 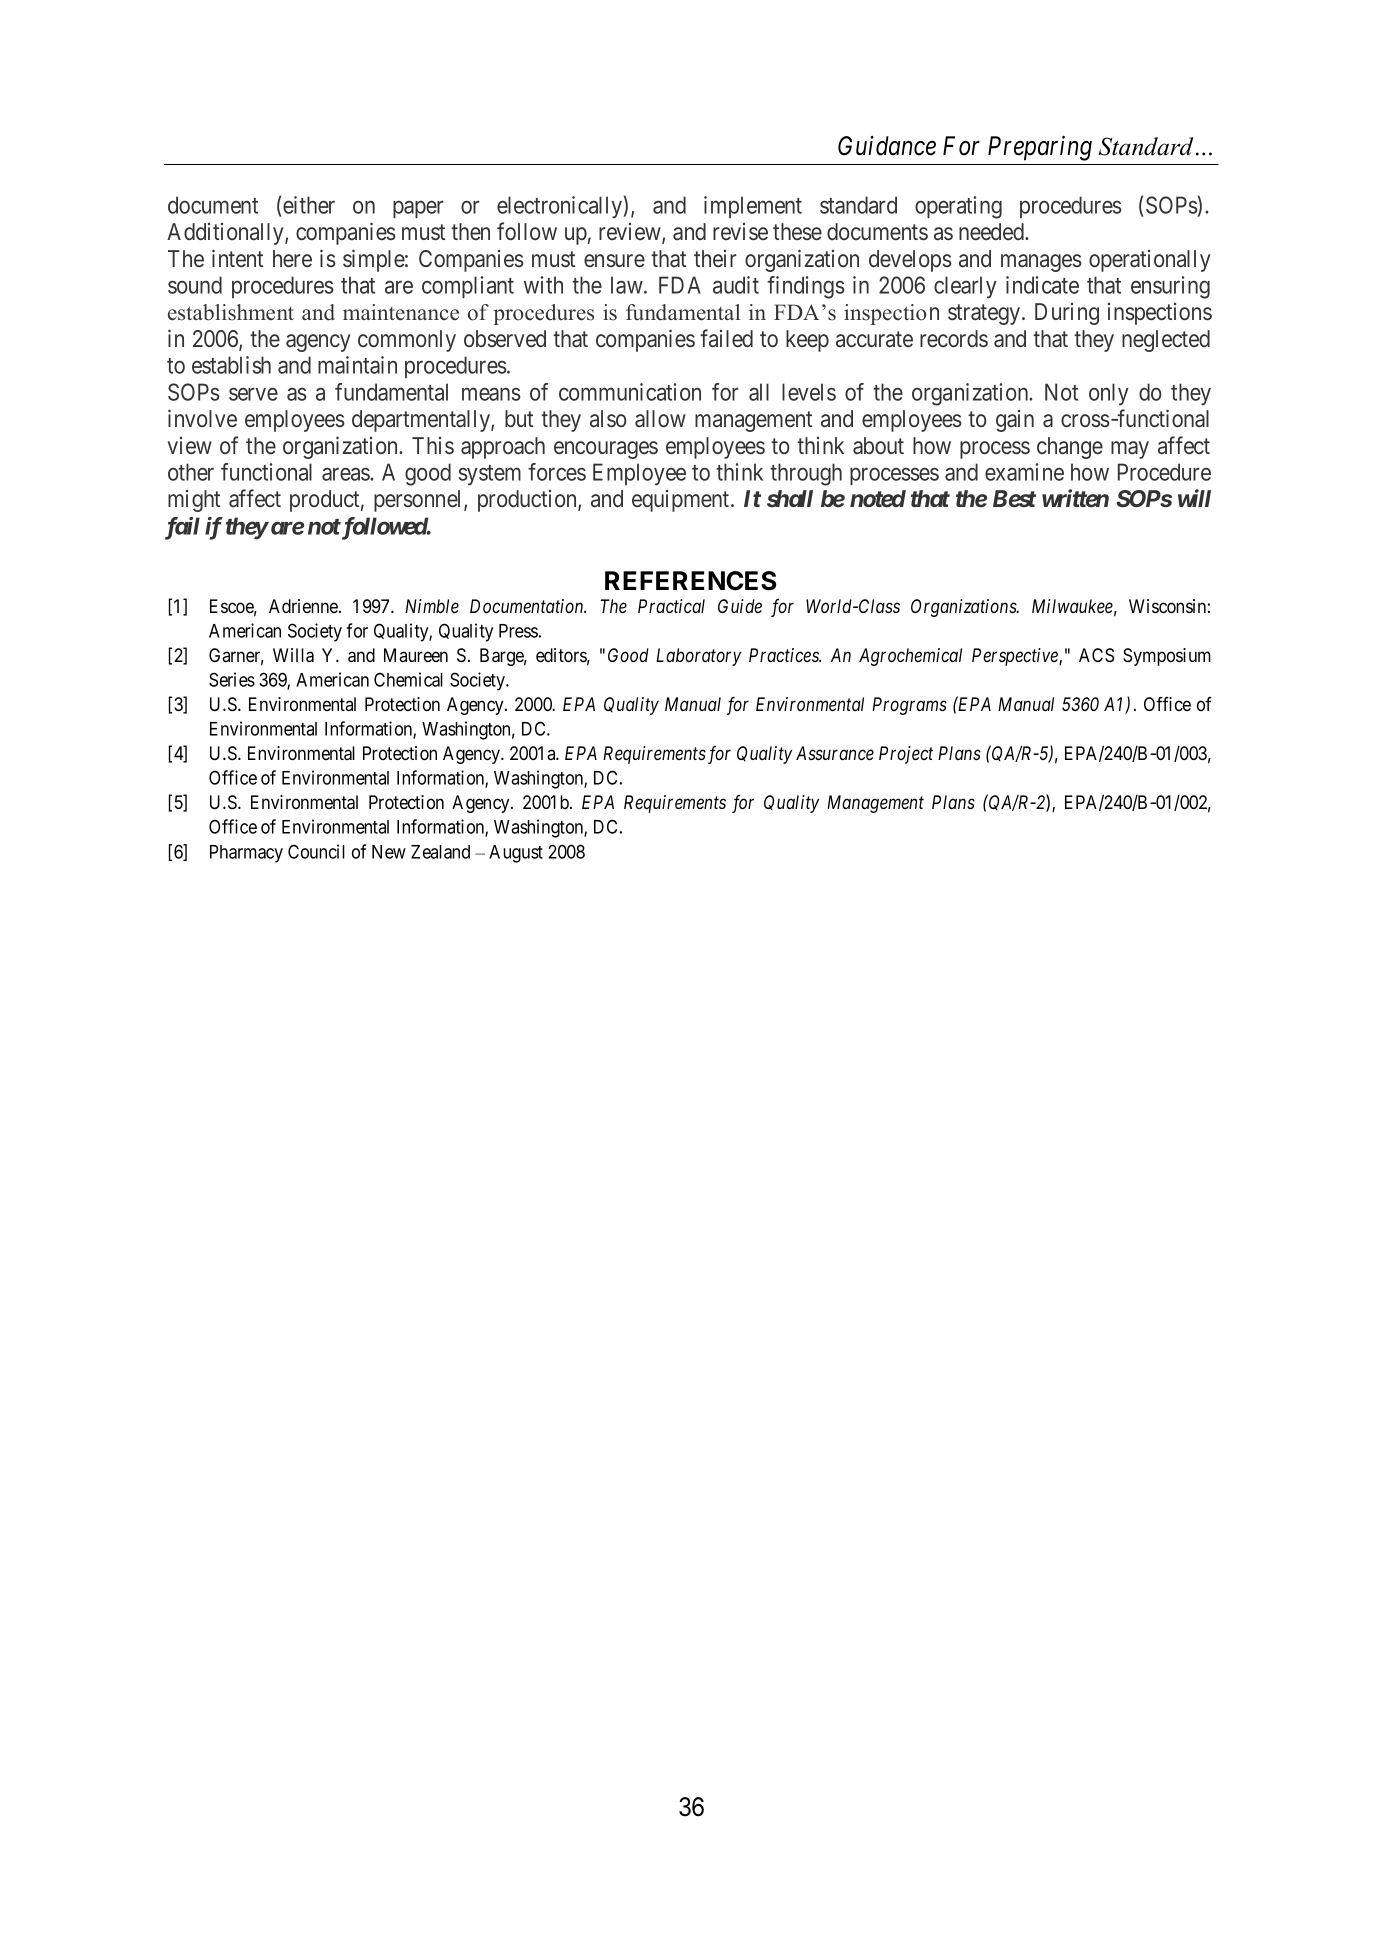 I want to click on communication, so click(x=630, y=392).
